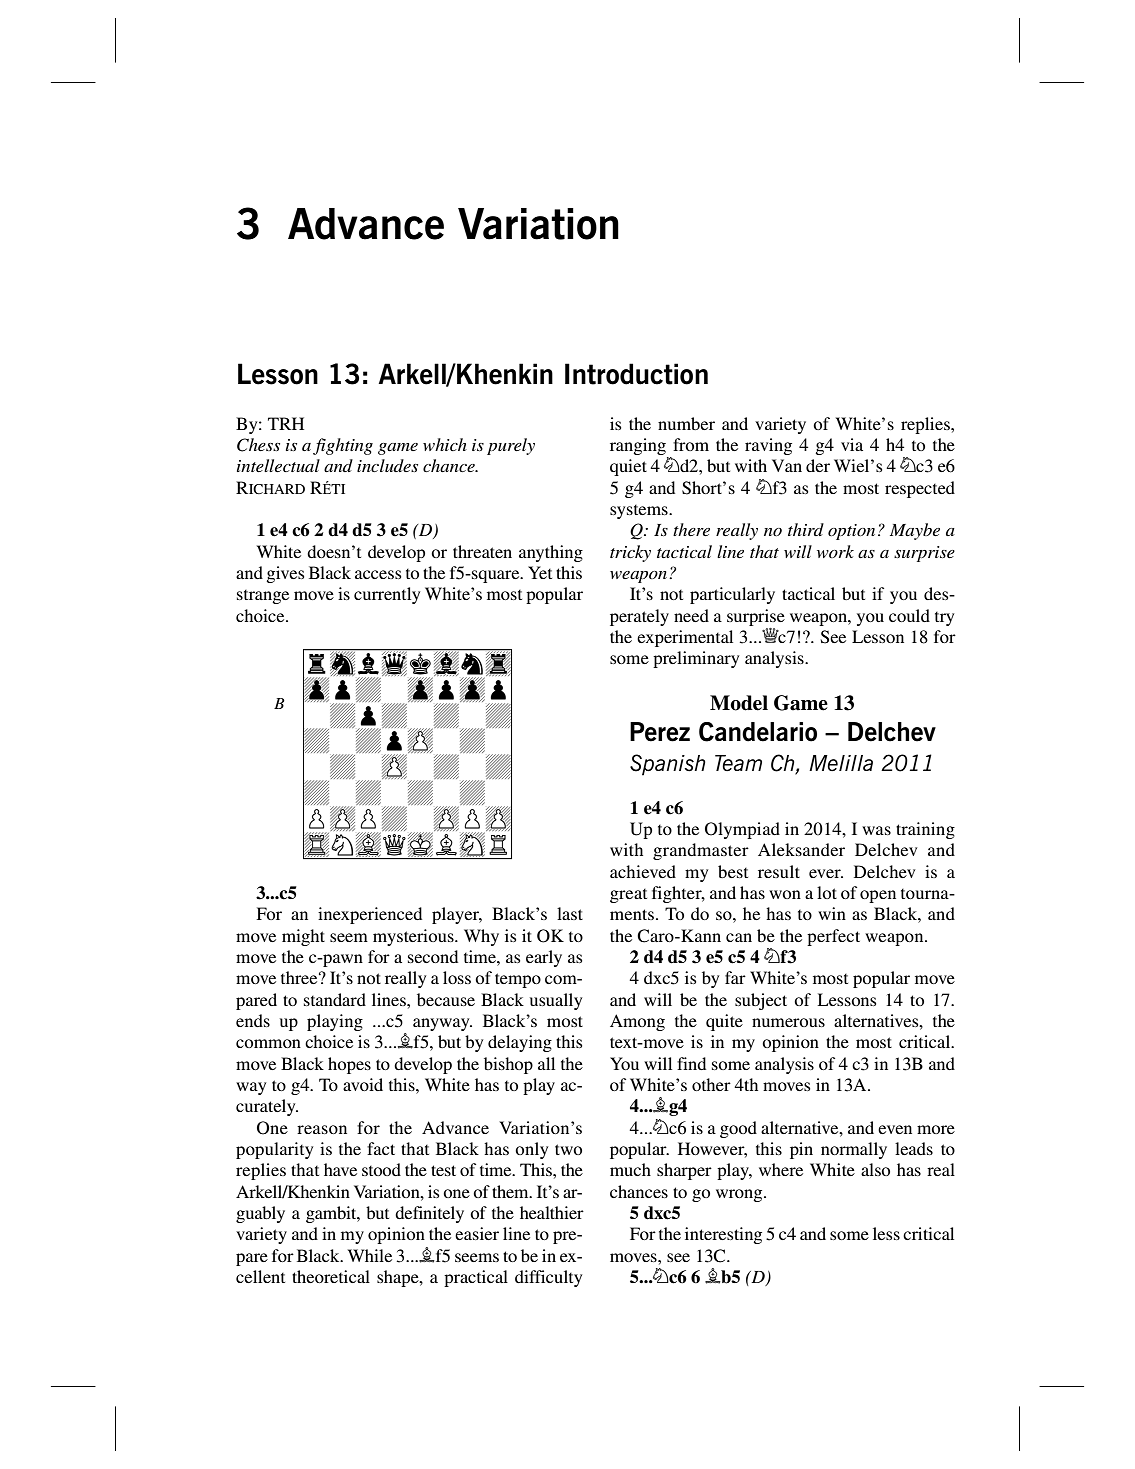 The width and height of the page is (1135, 1469). Describe the element at coordinates (548, 1278) in the page. I see `difficulty` at that location.
